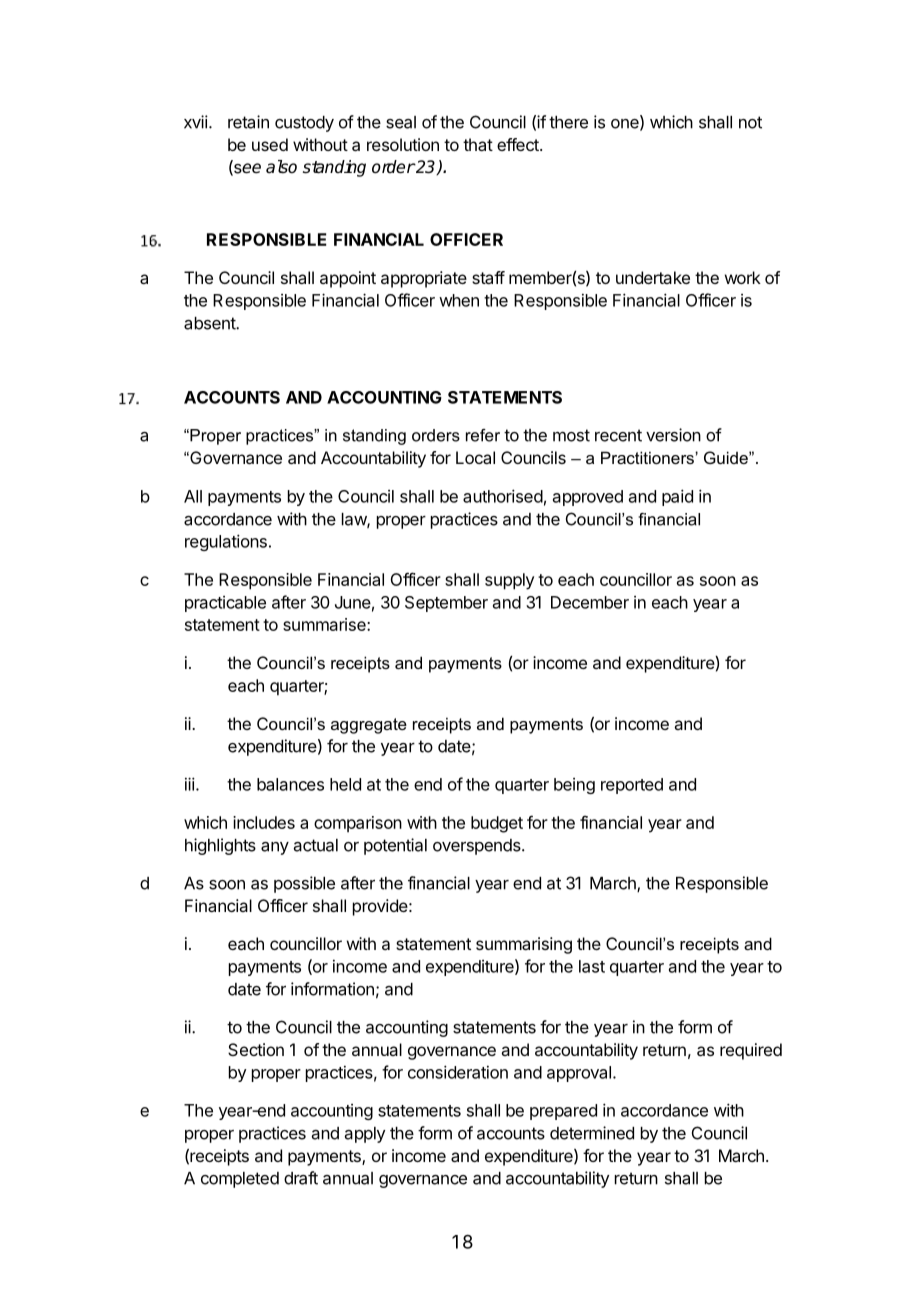 This screenshot has width=924, height=1307. Describe the element at coordinates (304, 884) in the screenshot. I see `possible` at that location.
